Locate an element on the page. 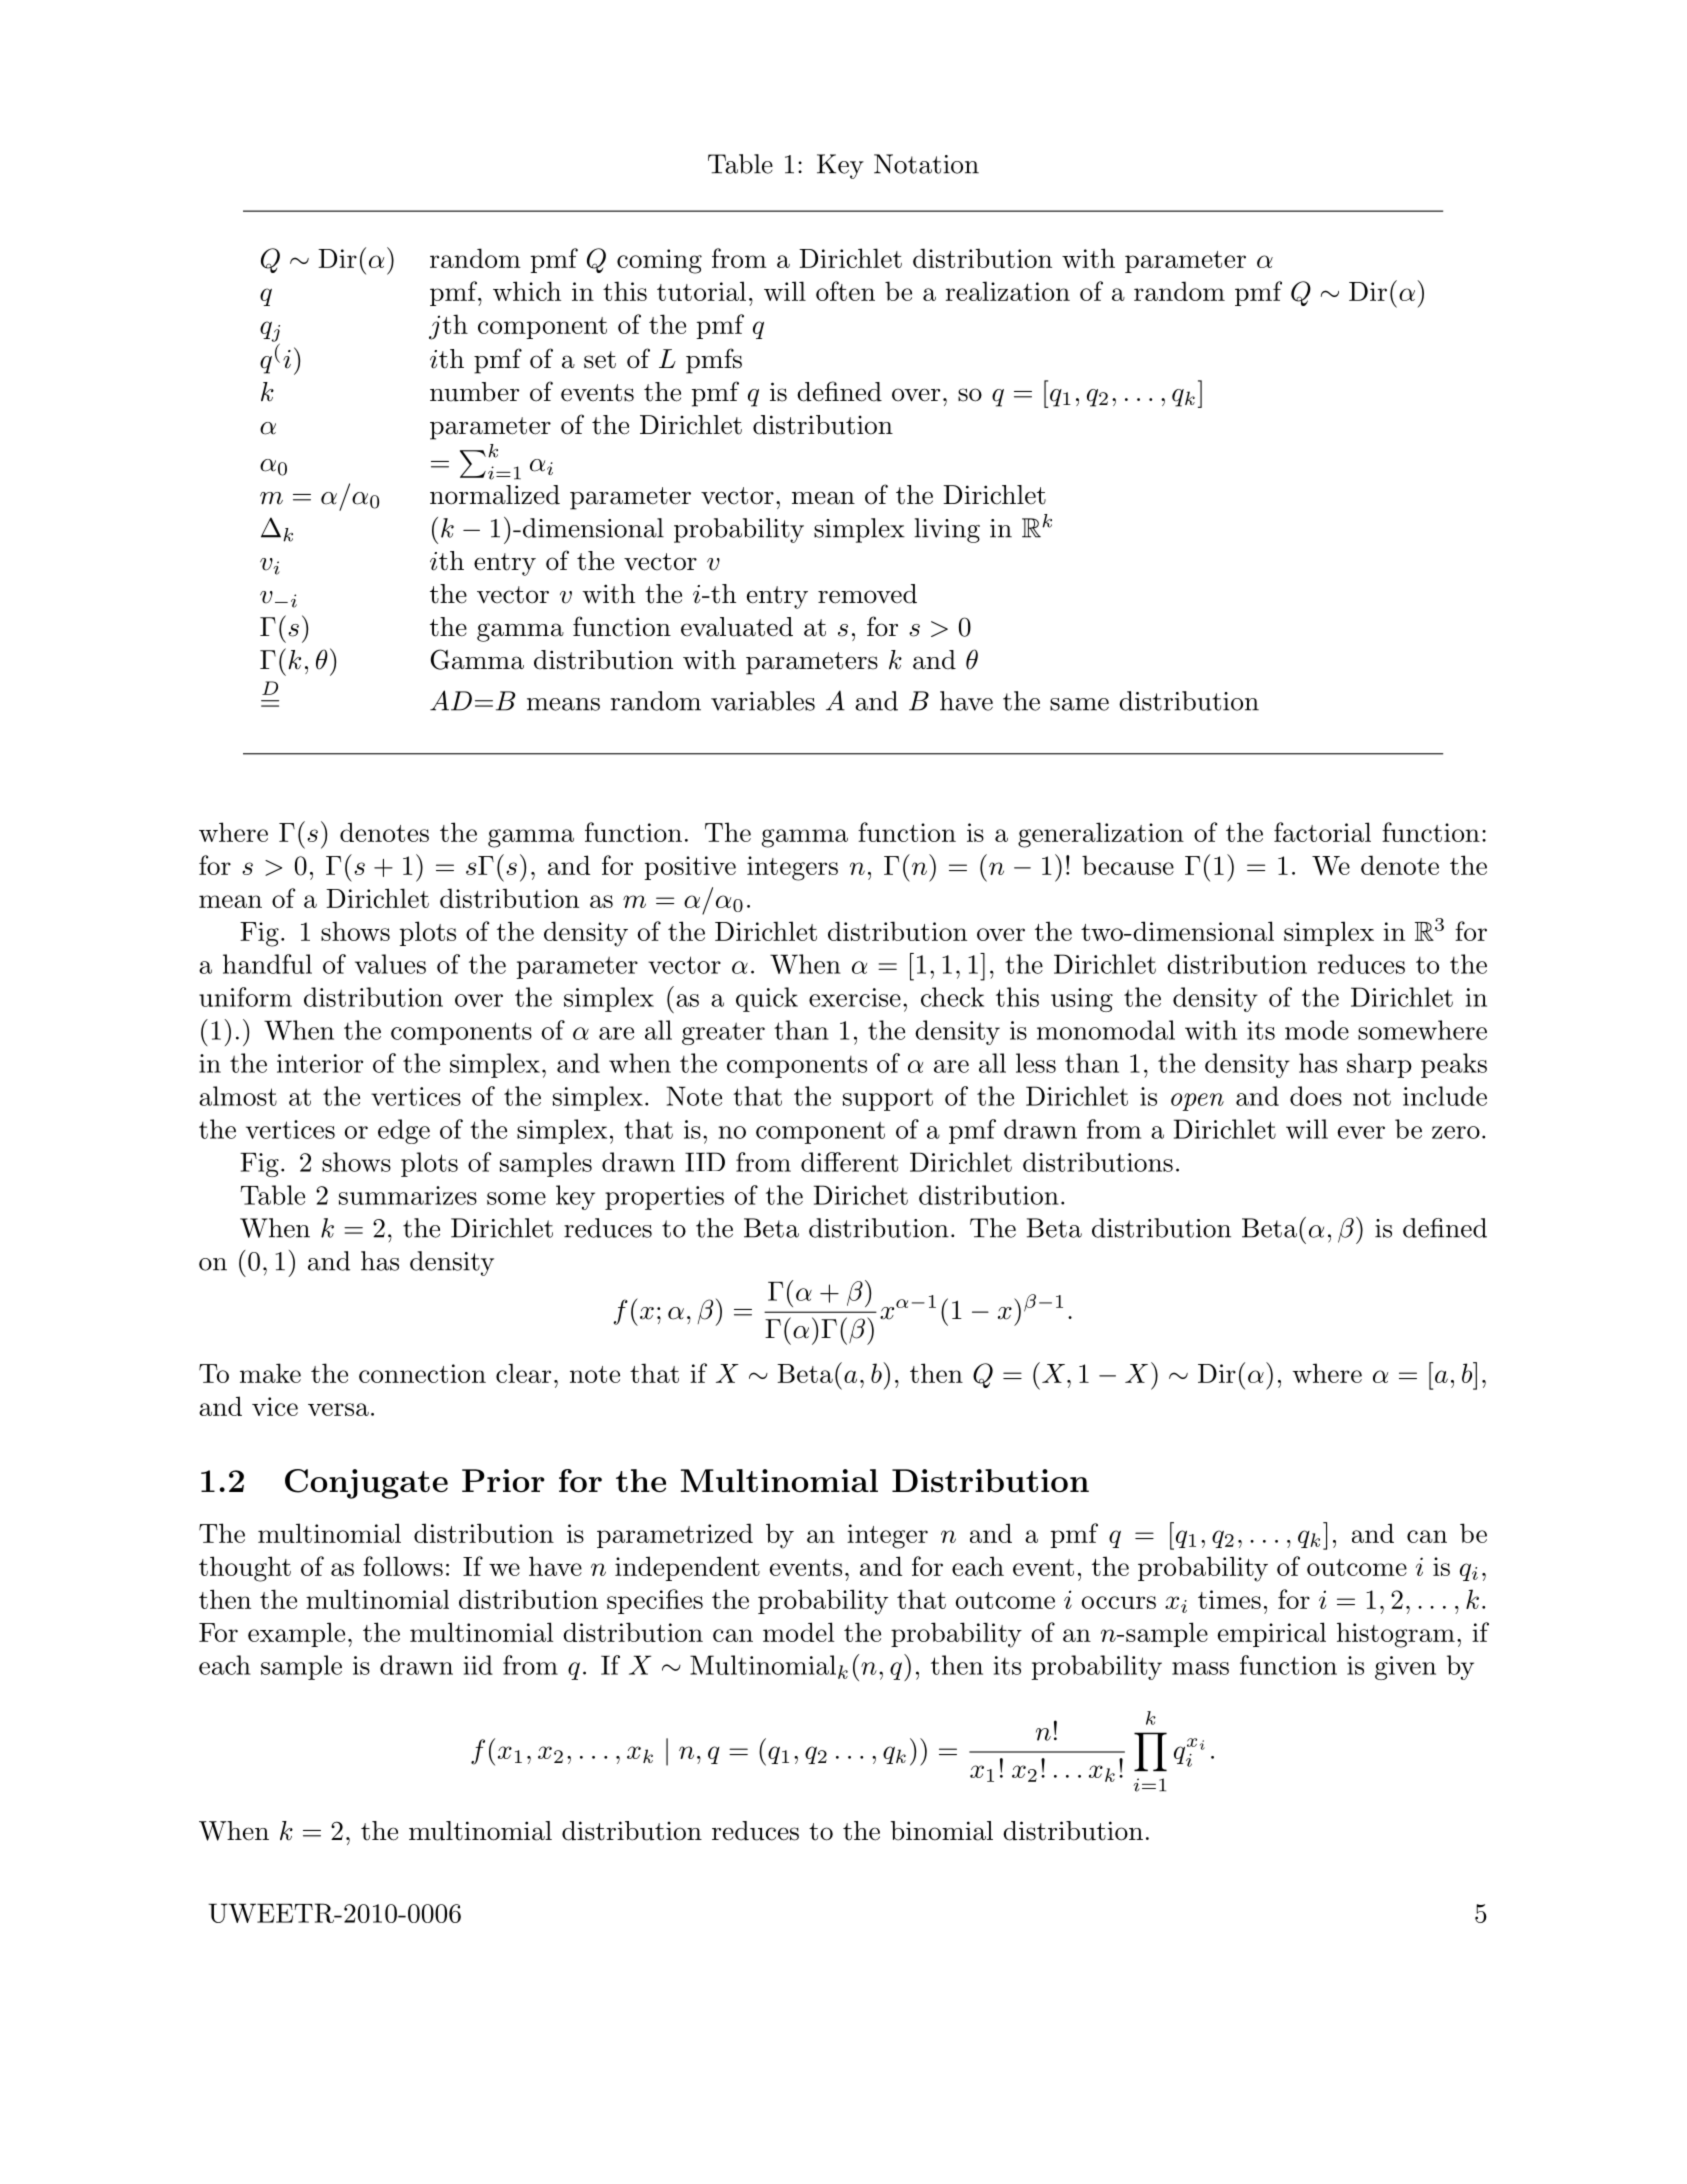 This image has width=1687, height=2184. realization is located at coordinates (1008, 291).
